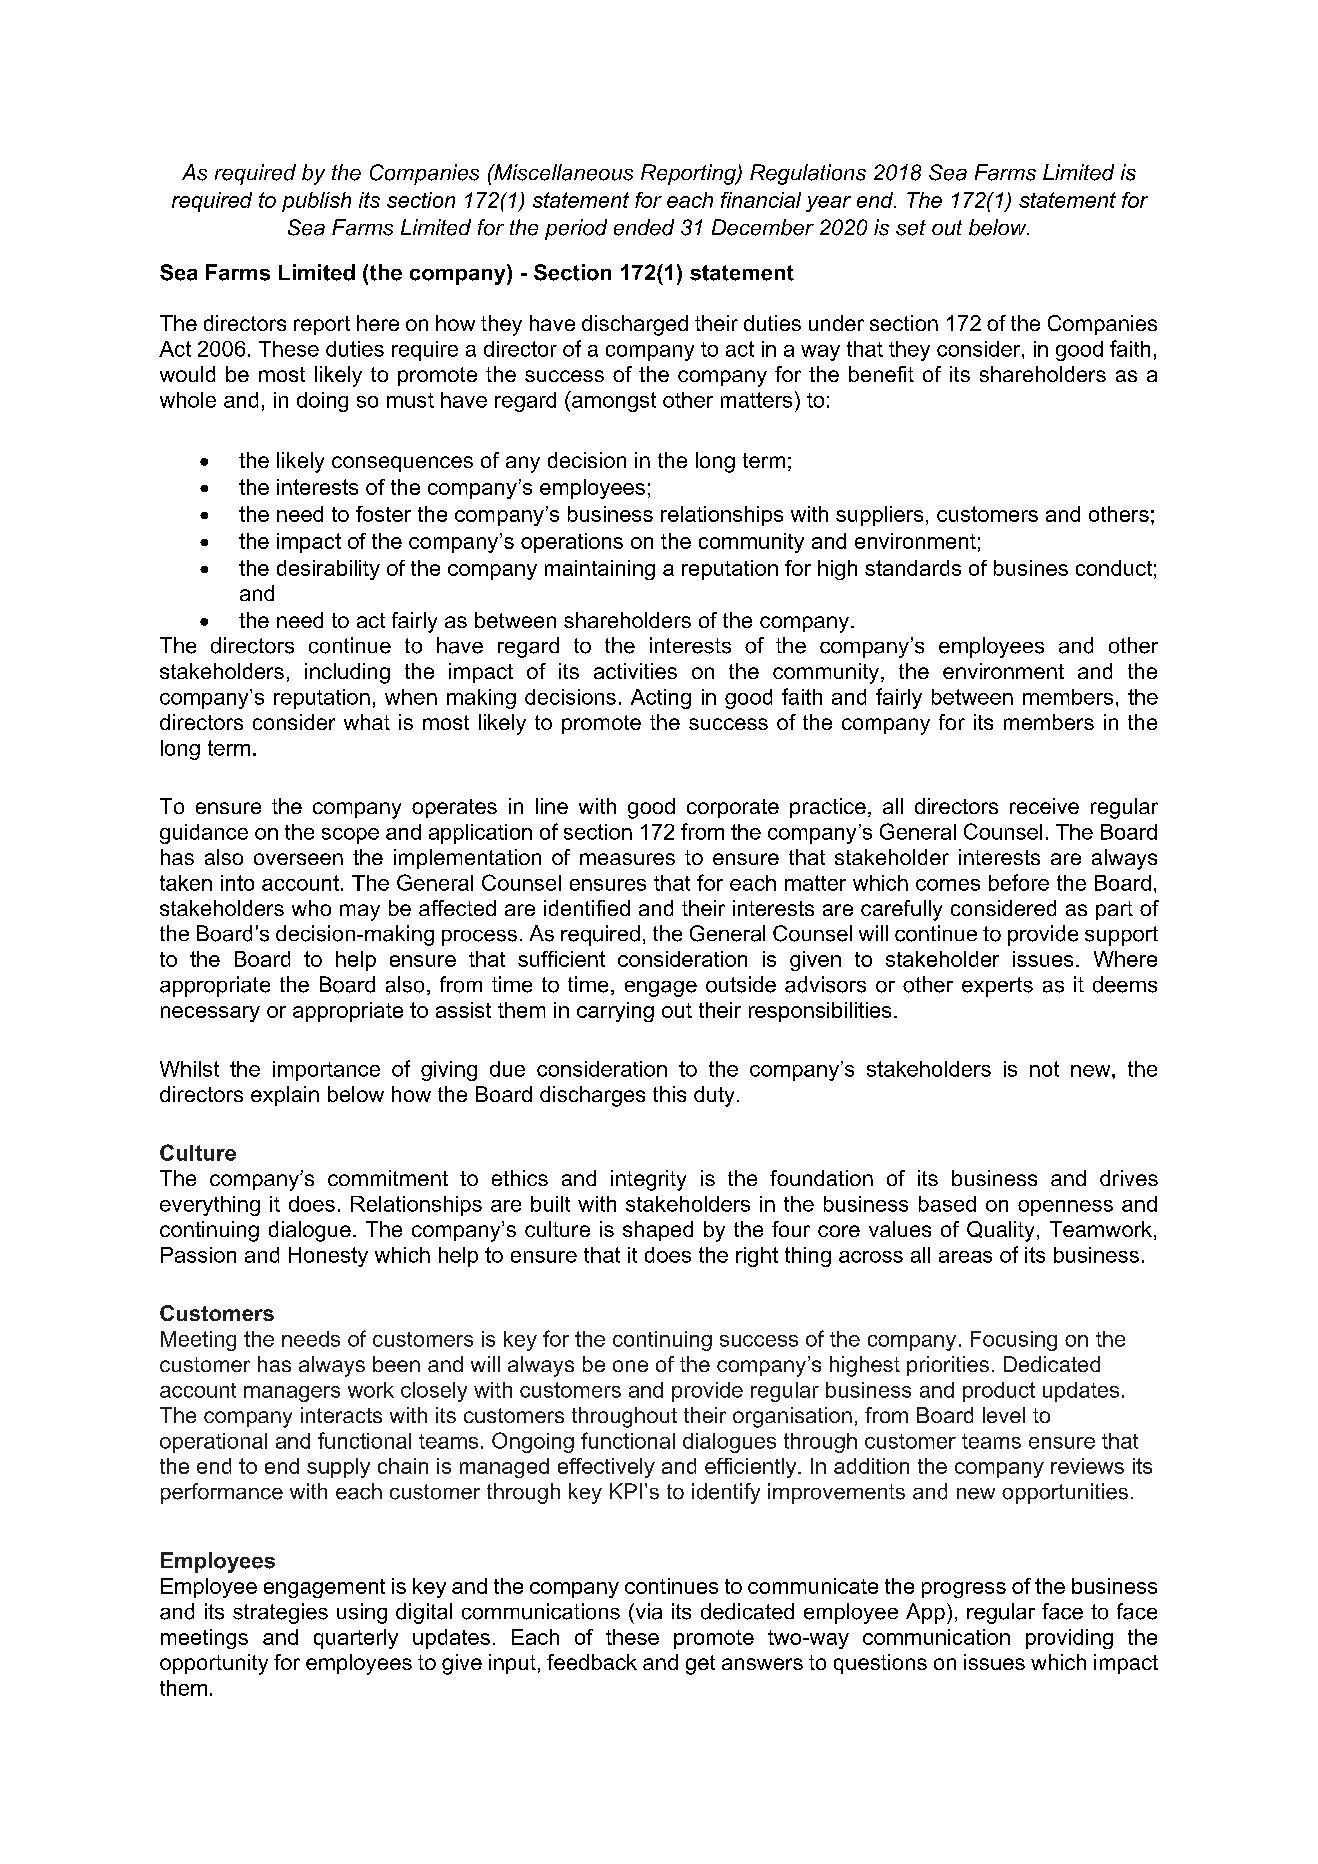 The image size is (1318, 1864). I want to click on may, so click(360, 912).
